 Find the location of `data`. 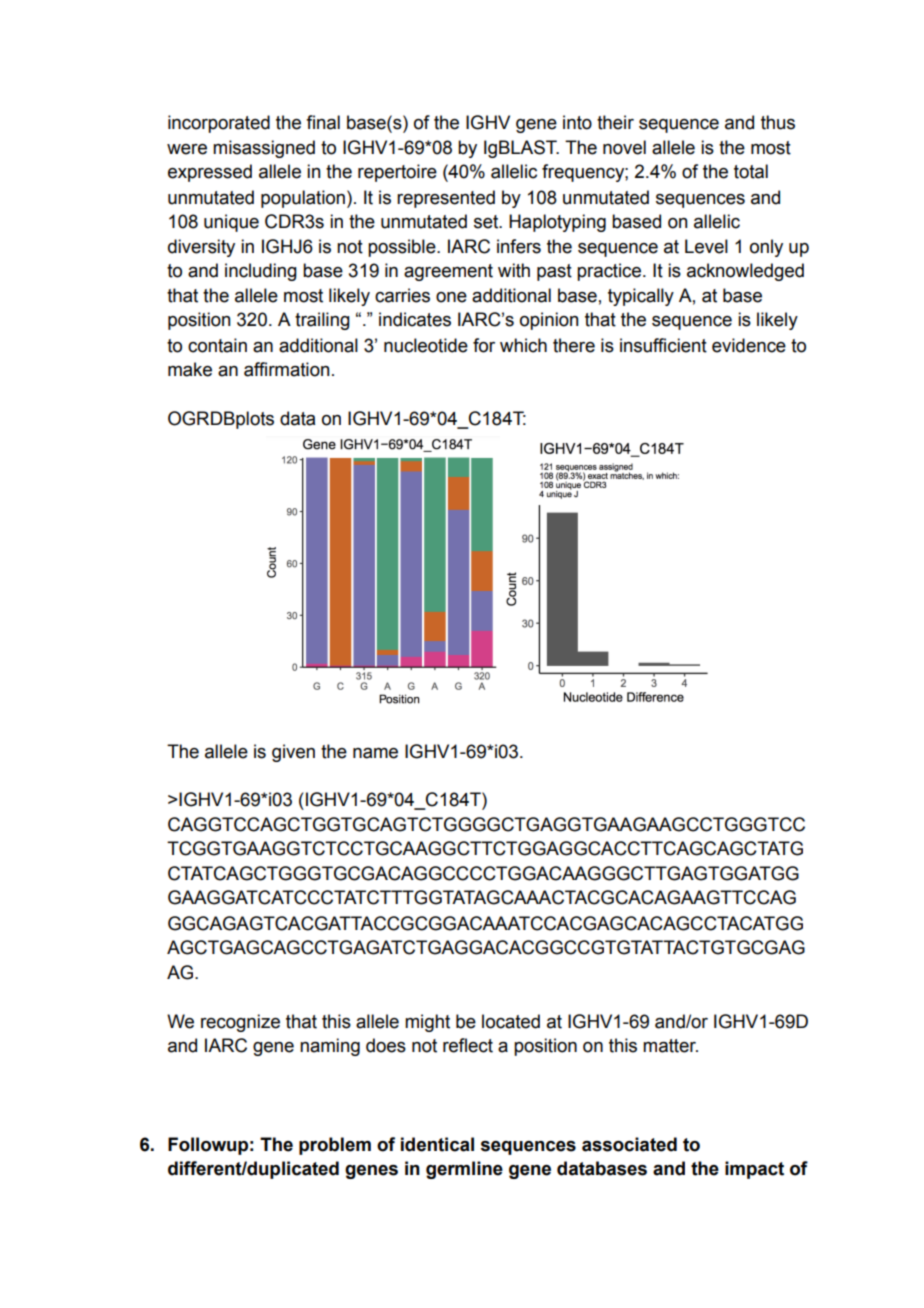

data is located at coordinates (297, 418).
